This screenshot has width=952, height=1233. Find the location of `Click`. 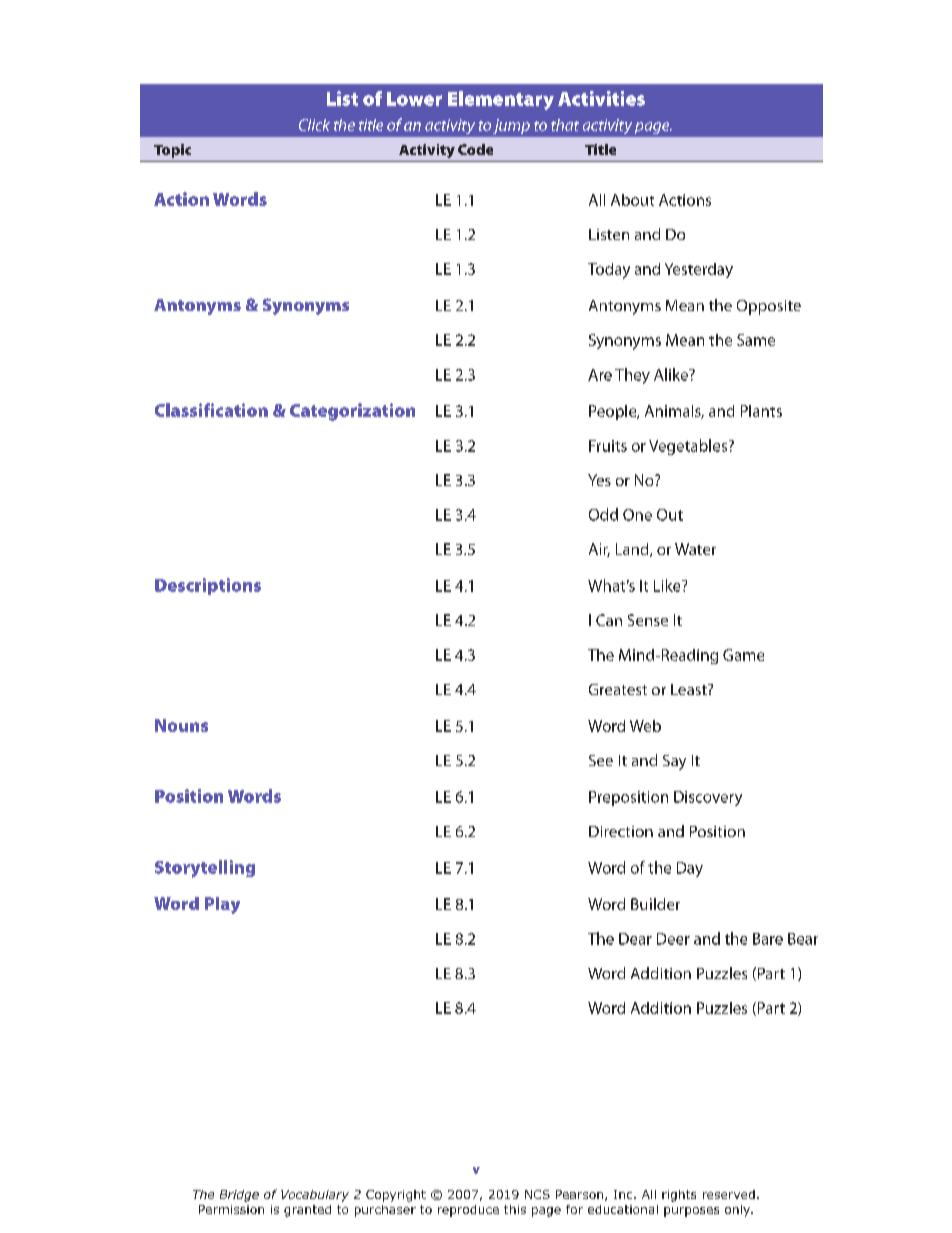

Click is located at coordinates (314, 125).
